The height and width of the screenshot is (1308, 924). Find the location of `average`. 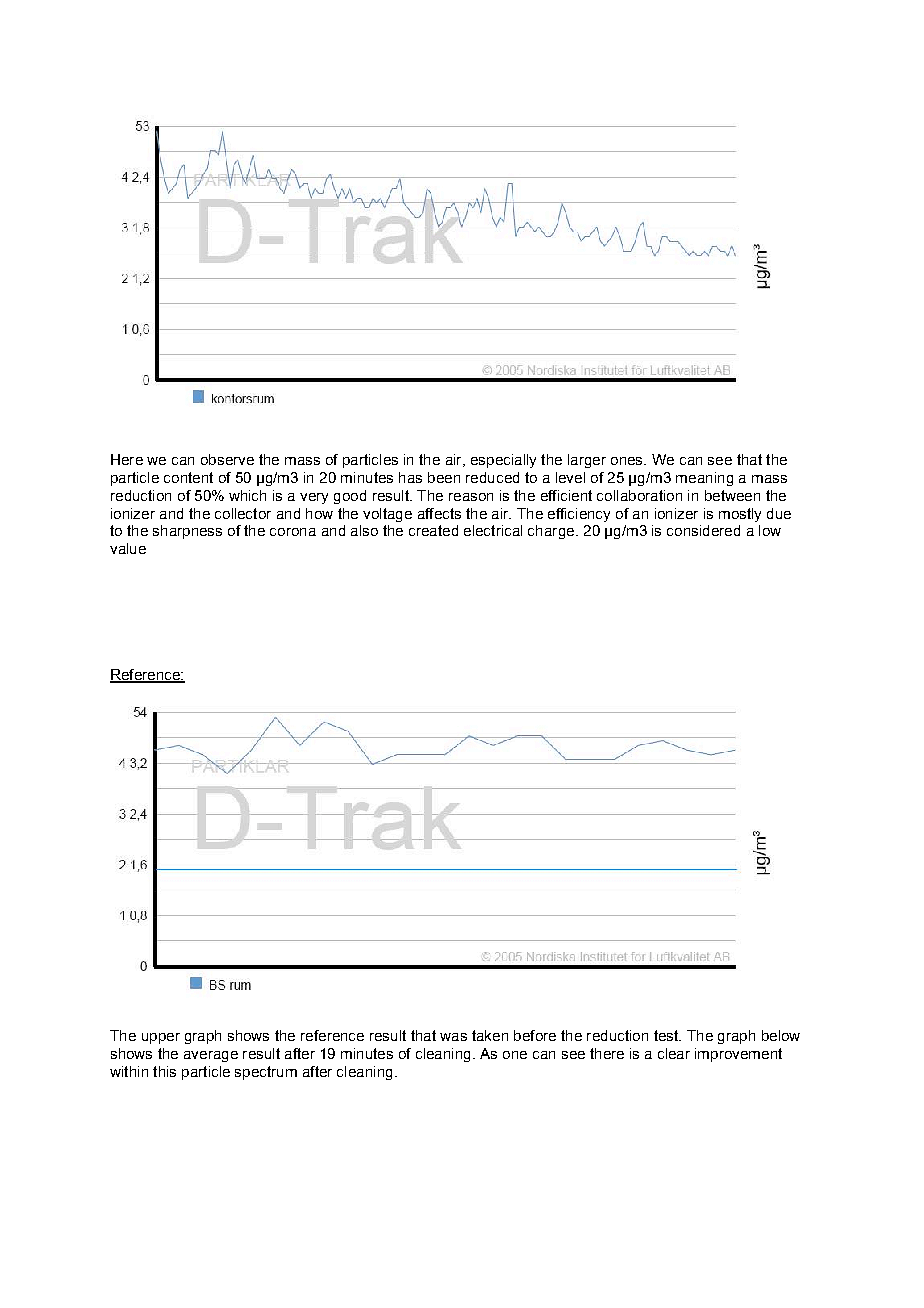

average is located at coordinates (211, 1056).
